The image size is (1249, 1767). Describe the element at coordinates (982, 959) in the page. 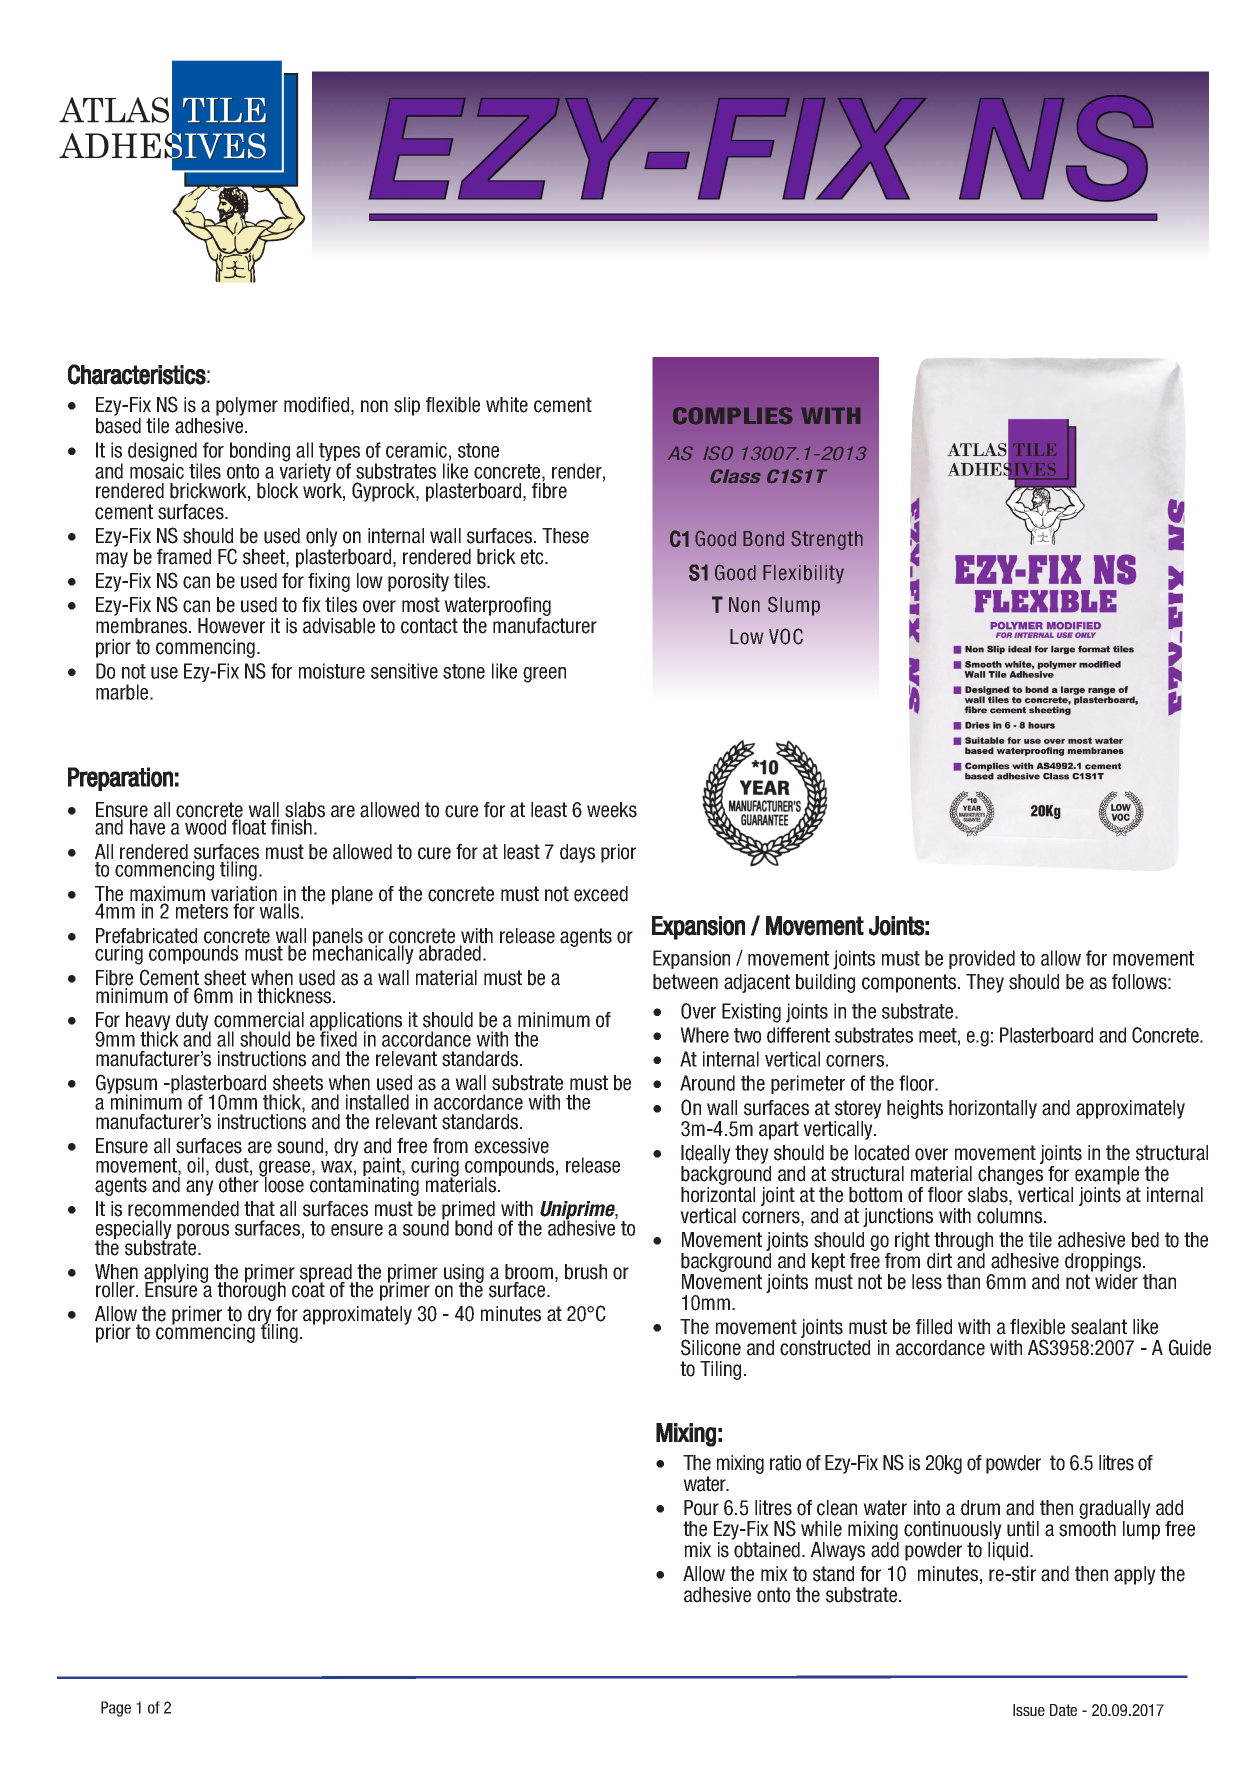

I see `provided` at that location.
